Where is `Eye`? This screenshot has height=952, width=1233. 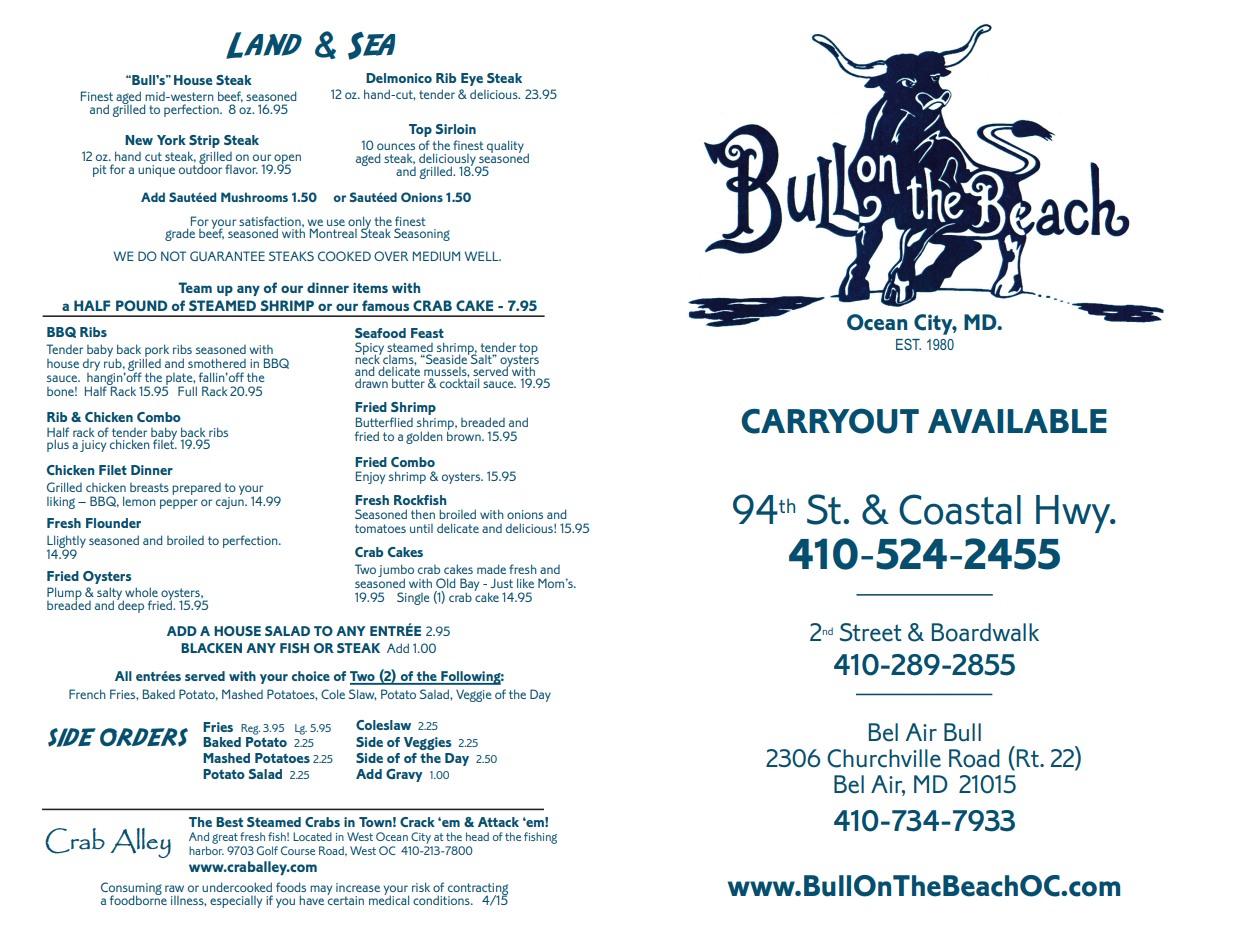
Eye is located at coordinates (472, 79).
